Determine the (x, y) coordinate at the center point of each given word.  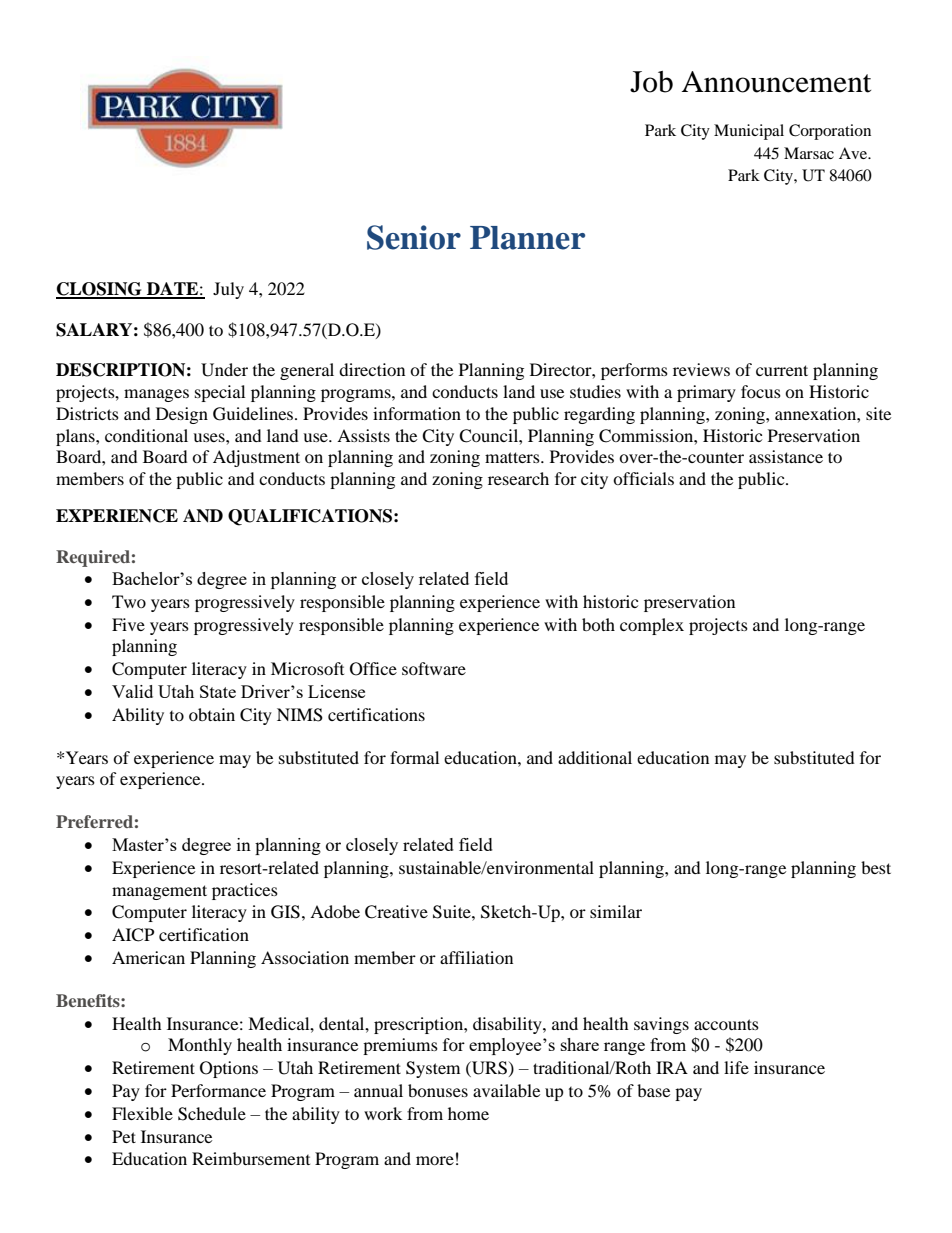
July (228, 290)
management (159, 892)
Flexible (142, 1113)
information (417, 413)
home (468, 1113)
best (876, 867)
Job (651, 82)
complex (652, 626)
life (736, 1067)
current (782, 370)
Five (128, 624)
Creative (396, 912)
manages (156, 395)
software (434, 668)
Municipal (749, 132)
